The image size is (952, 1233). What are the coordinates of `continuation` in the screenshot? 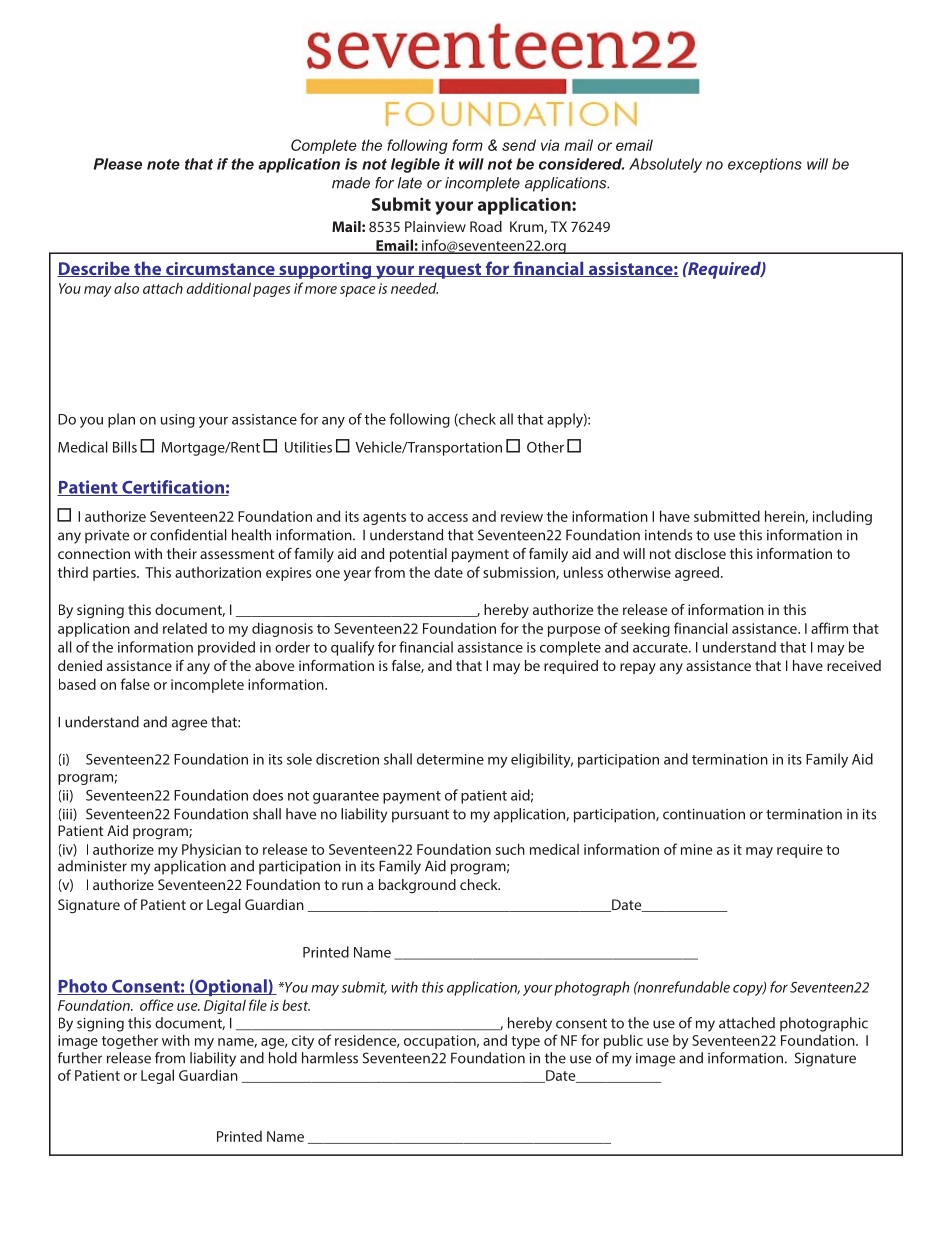 It's located at (704, 814).
